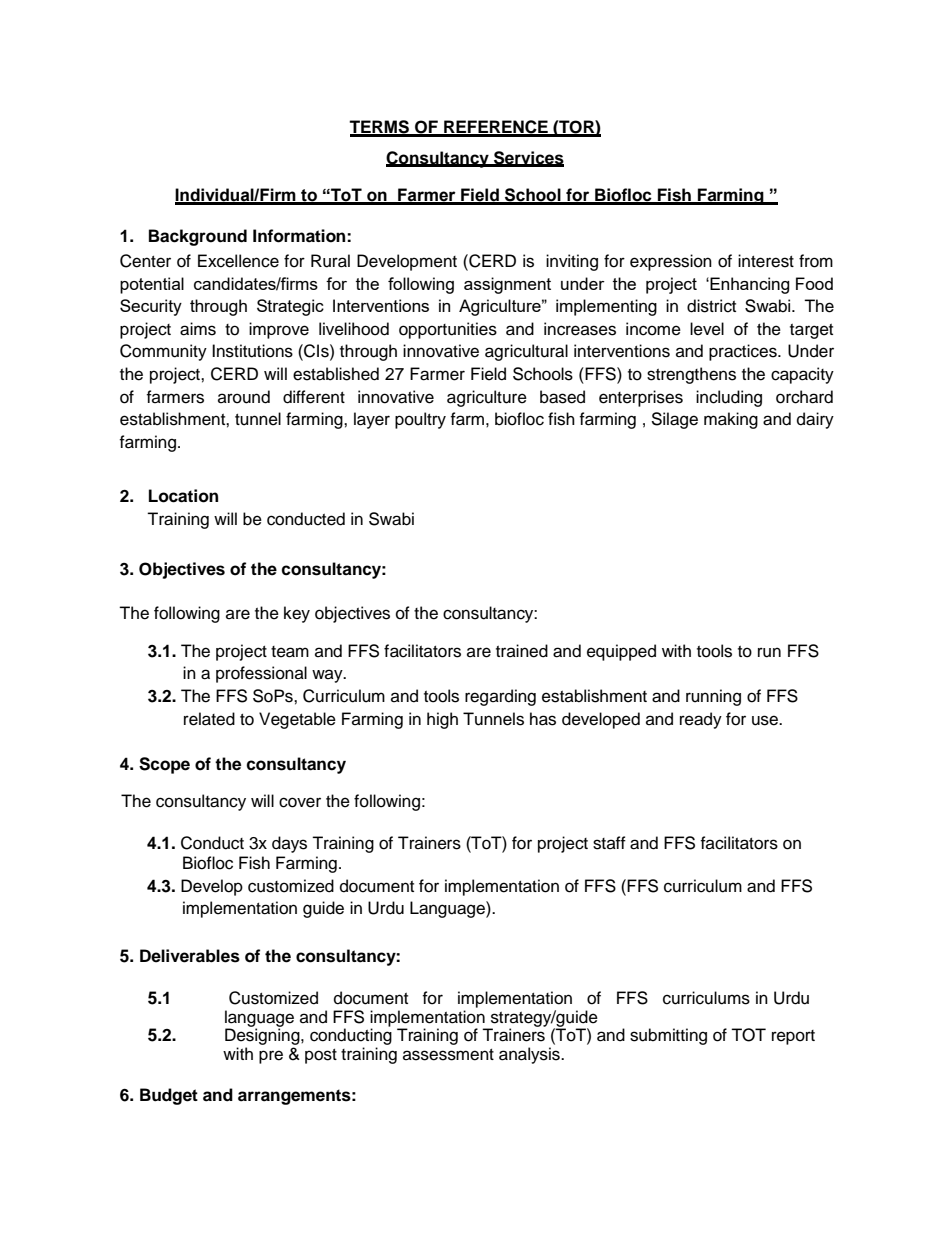 Image resolution: width=952 pixels, height=1233 pixels. What do you see at coordinates (244, 397) in the screenshot?
I see `around` at bounding box center [244, 397].
